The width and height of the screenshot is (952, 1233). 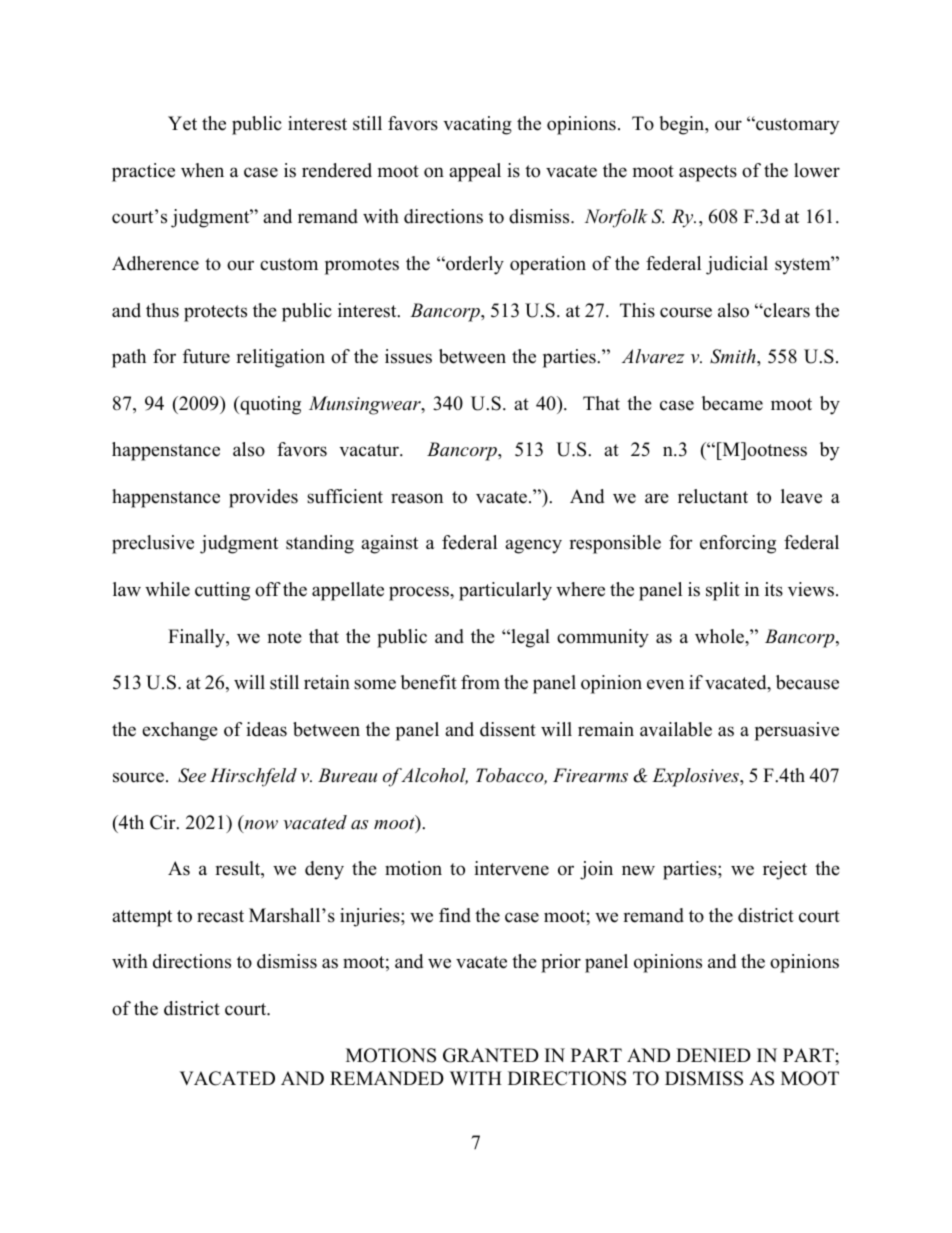 What do you see at coordinates (260, 826) in the screenshot?
I see `now` at bounding box center [260, 826].
